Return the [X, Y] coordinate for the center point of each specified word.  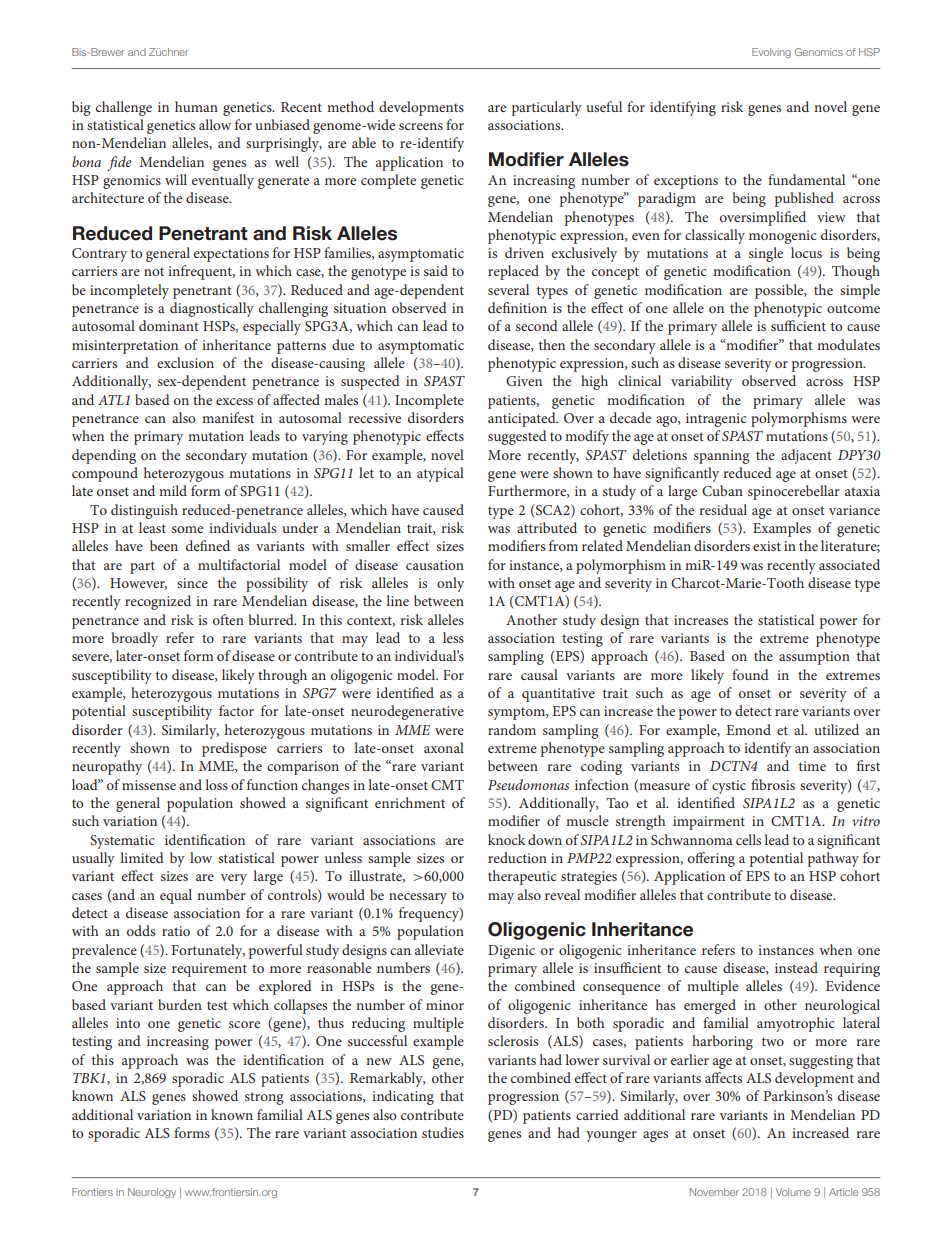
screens [421, 126]
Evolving [771, 53]
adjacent [806, 456]
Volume [793, 1192]
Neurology [152, 1193]
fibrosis [773, 784]
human [196, 106]
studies [443, 1132]
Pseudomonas [528, 784]
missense [149, 785]
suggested [517, 437]
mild [173, 490]
